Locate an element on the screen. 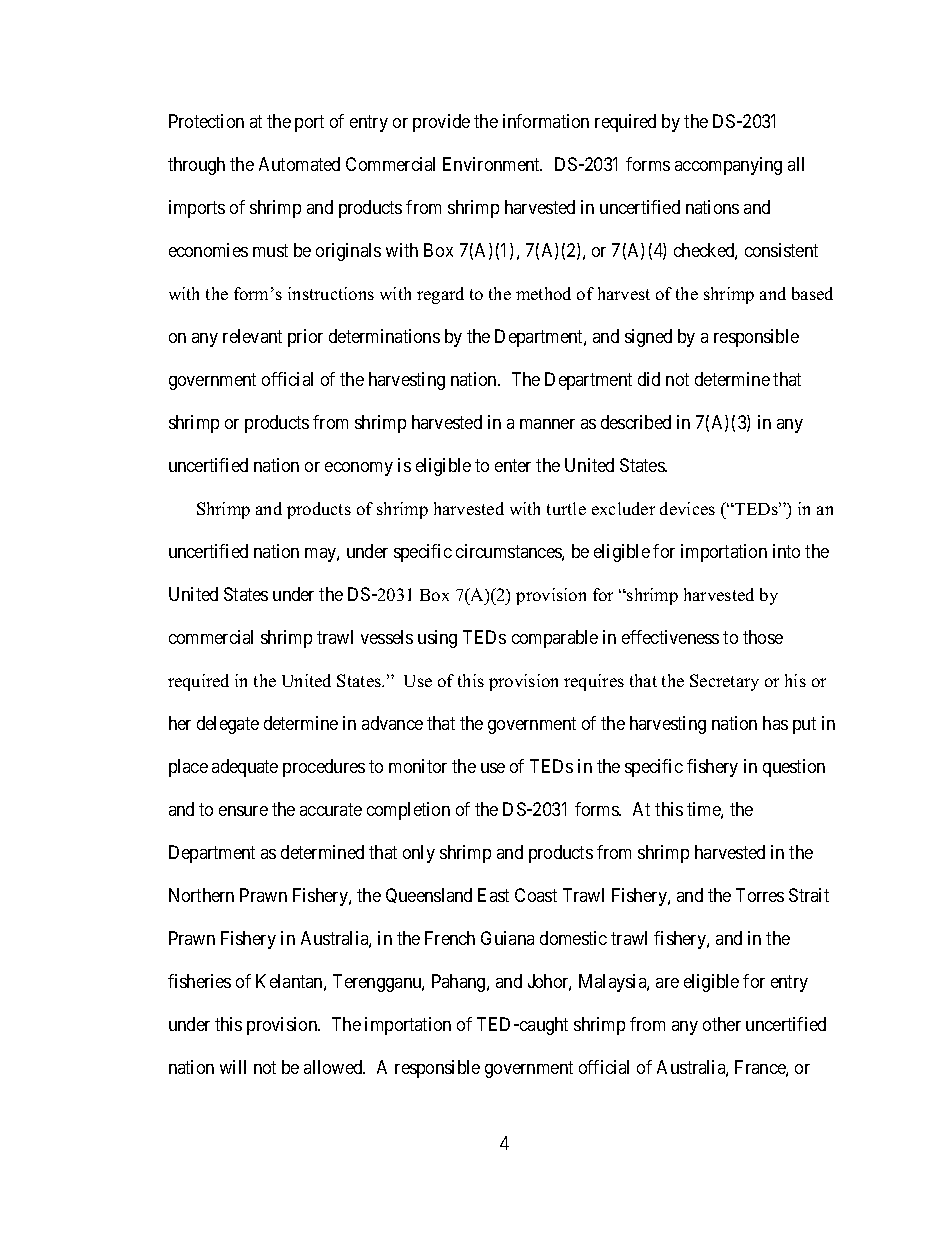  economy is located at coordinates (359, 469).
